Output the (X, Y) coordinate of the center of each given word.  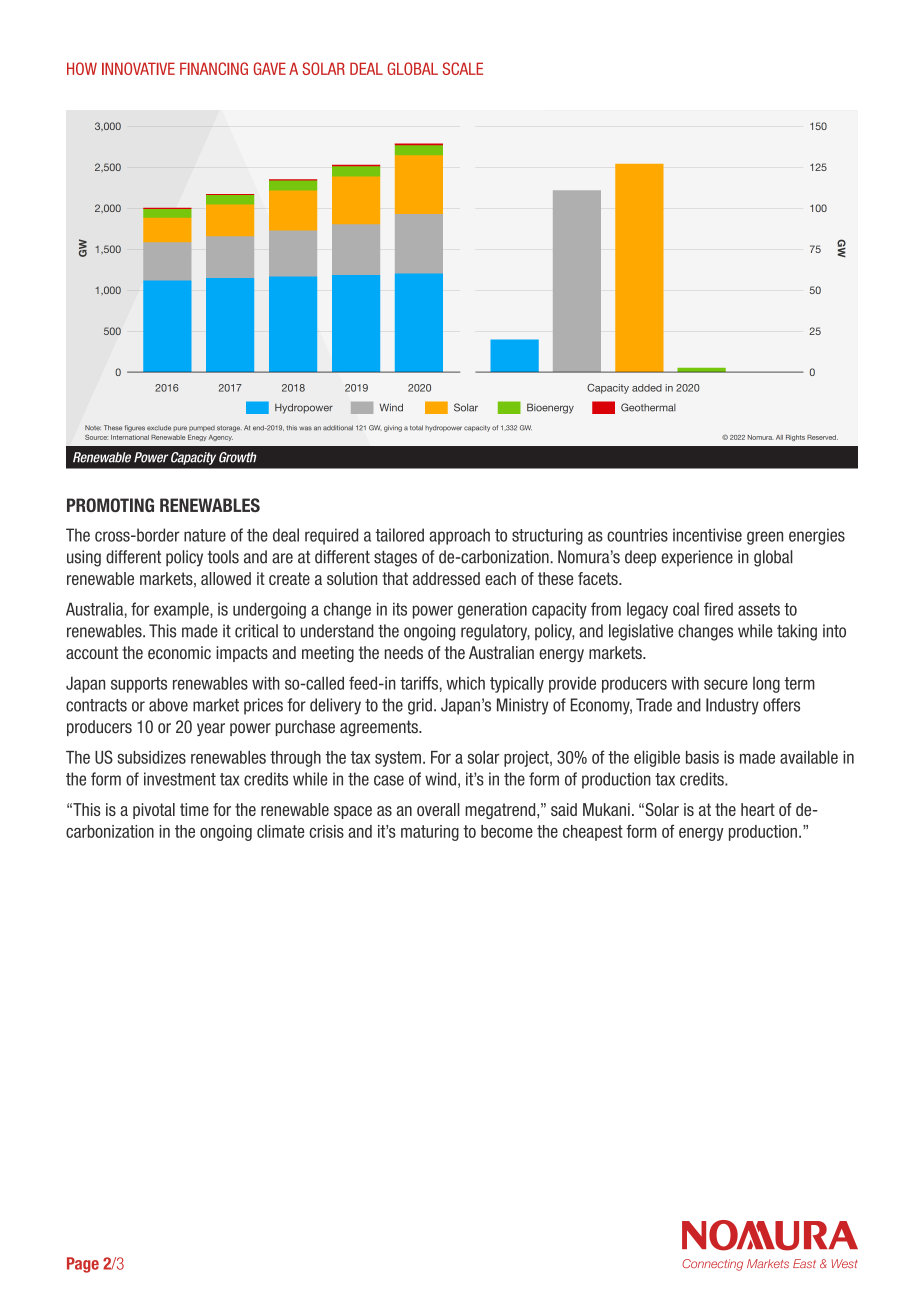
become (507, 831)
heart (758, 809)
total (416, 428)
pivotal (154, 811)
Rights (795, 438)
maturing (430, 833)
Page (83, 1265)
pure (180, 428)
